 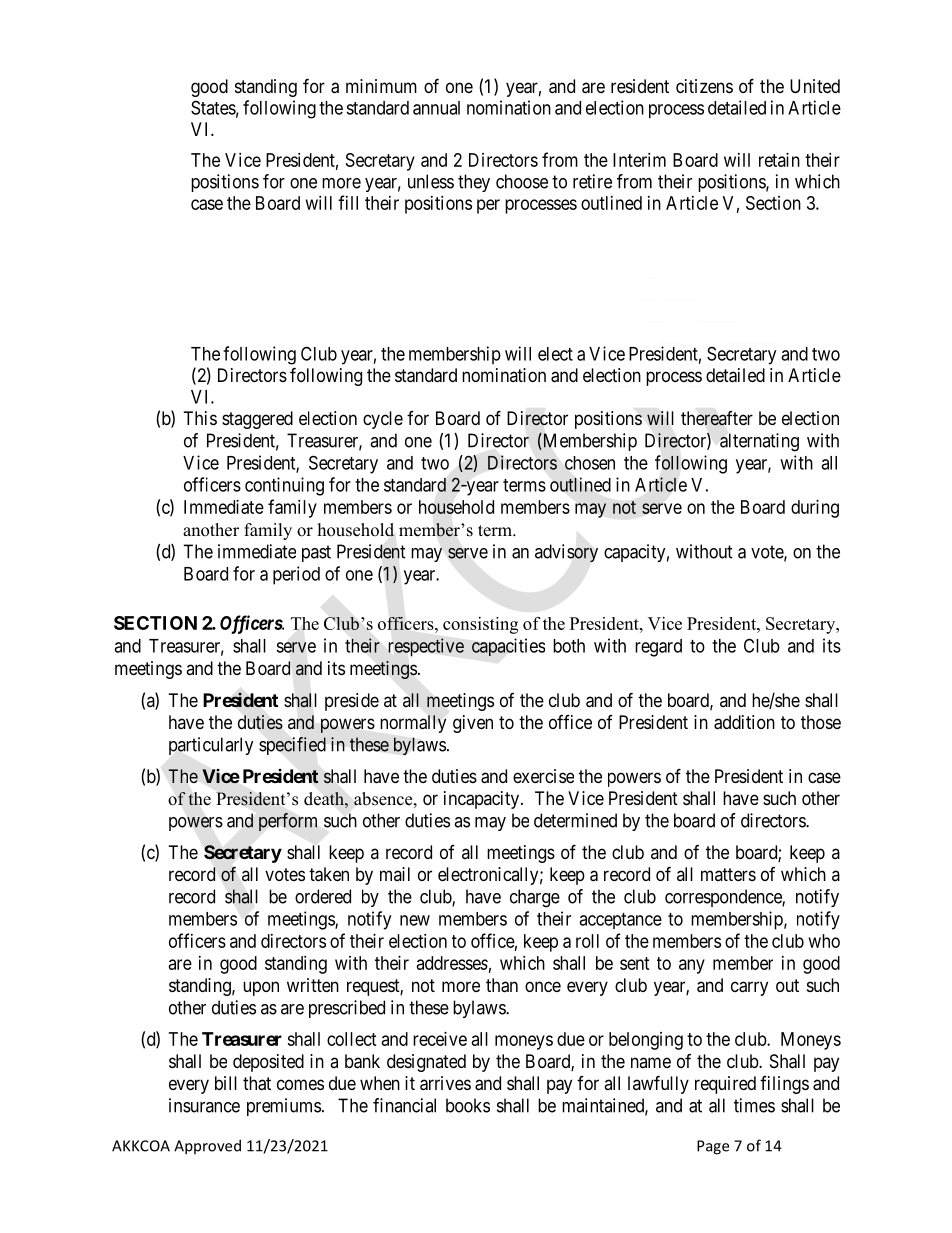 What do you see at coordinates (284, 1107) in the document?
I see `premiums` at bounding box center [284, 1107].
